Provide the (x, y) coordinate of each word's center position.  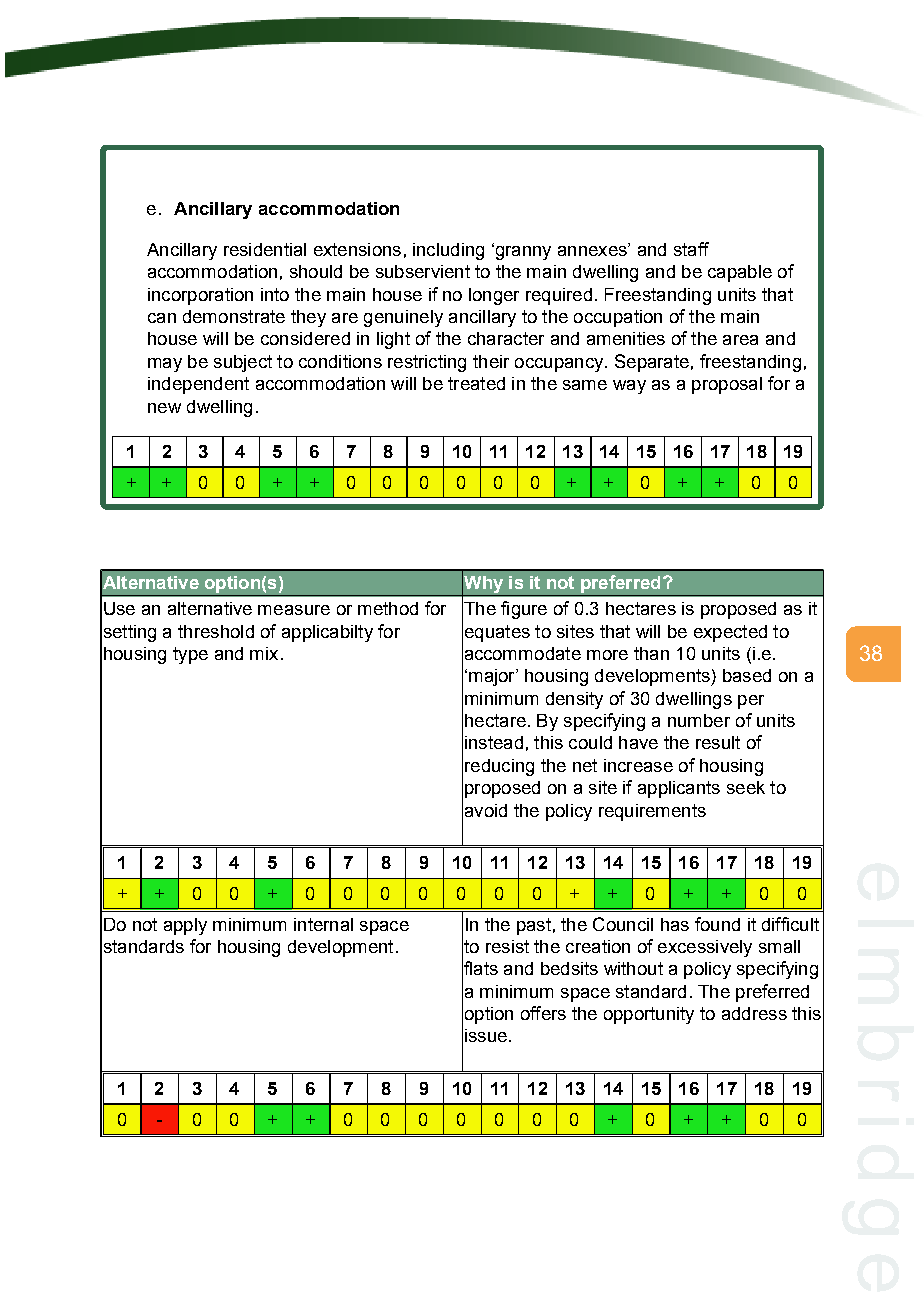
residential (265, 249)
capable (740, 273)
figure (524, 610)
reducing (499, 767)
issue (486, 1035)
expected (730, 633)
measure (294, 610)
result (718, 742)
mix (264, 653)
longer (494, 296)
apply (185, 926)
